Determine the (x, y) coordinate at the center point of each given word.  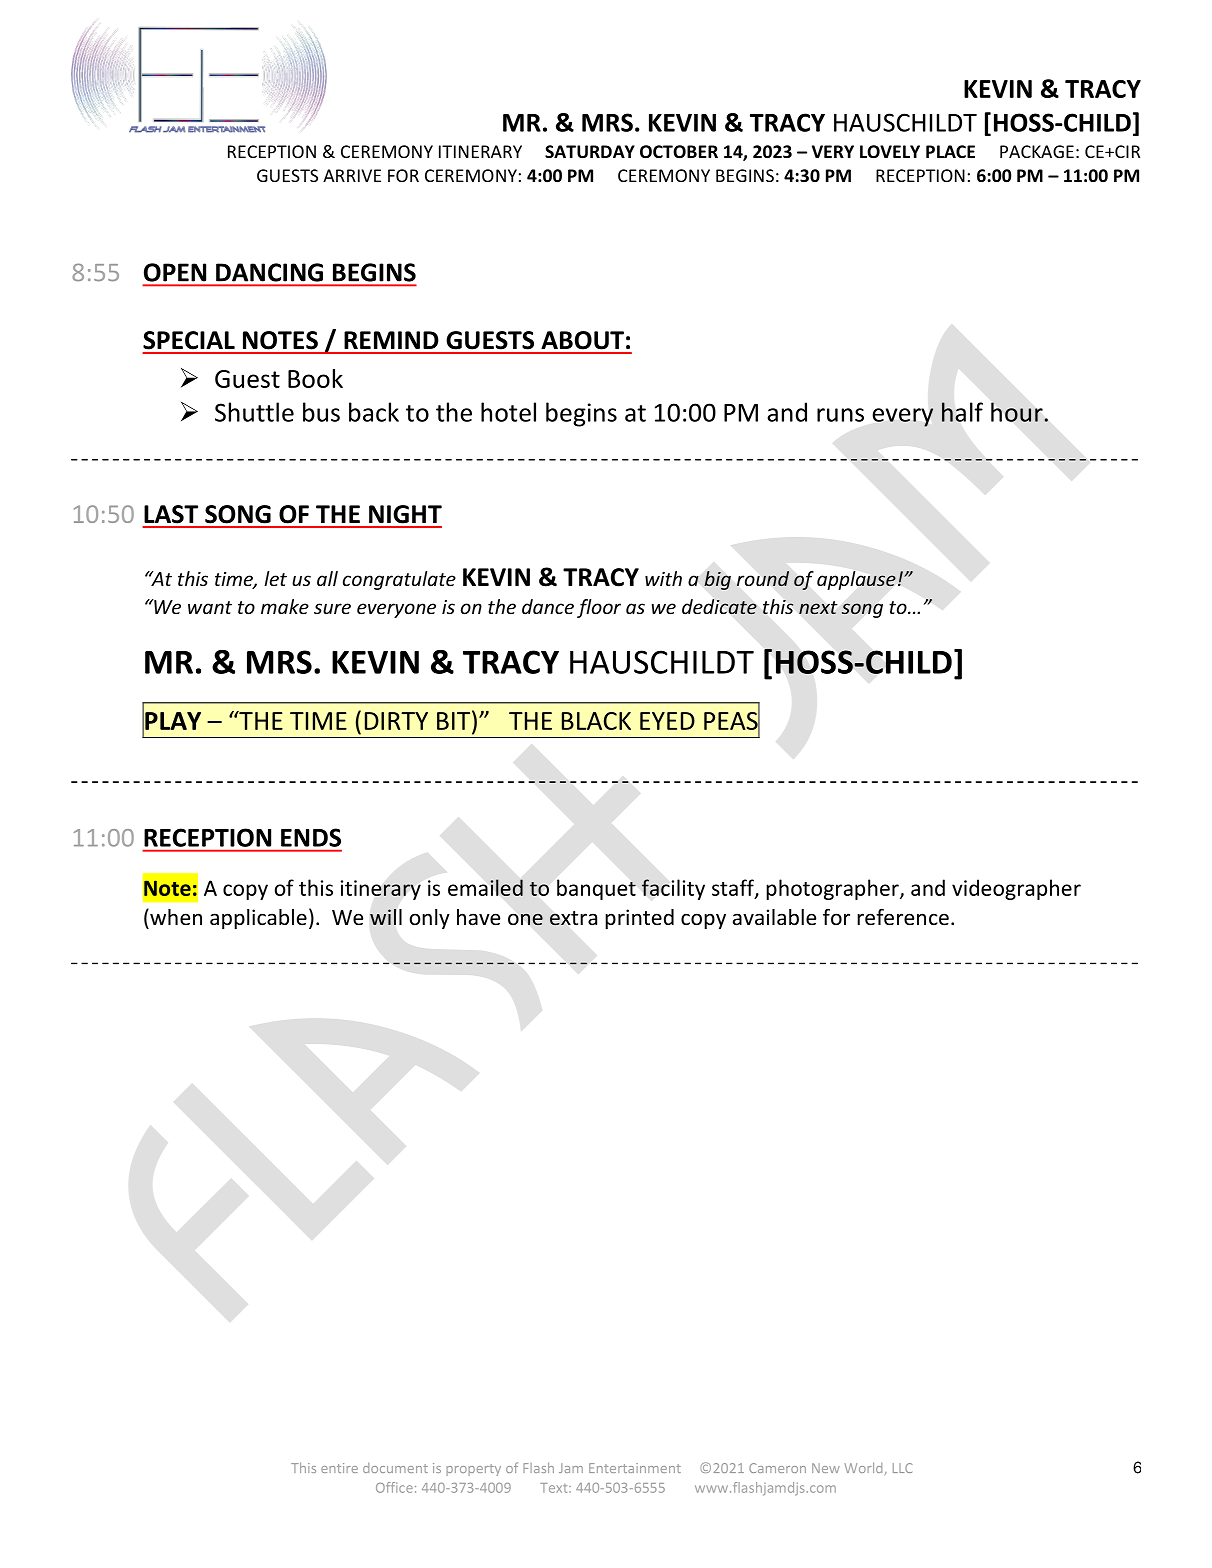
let (275, 578)
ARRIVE (352, 175)
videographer (1016, 889)
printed (639, 919)
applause (856, 580)
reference (903, 917)
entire (339, 1468)
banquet (596, 889)
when (175, 917)
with (663, 578)
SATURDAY (590, 152)
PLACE (950, 151)
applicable (258, 919)
